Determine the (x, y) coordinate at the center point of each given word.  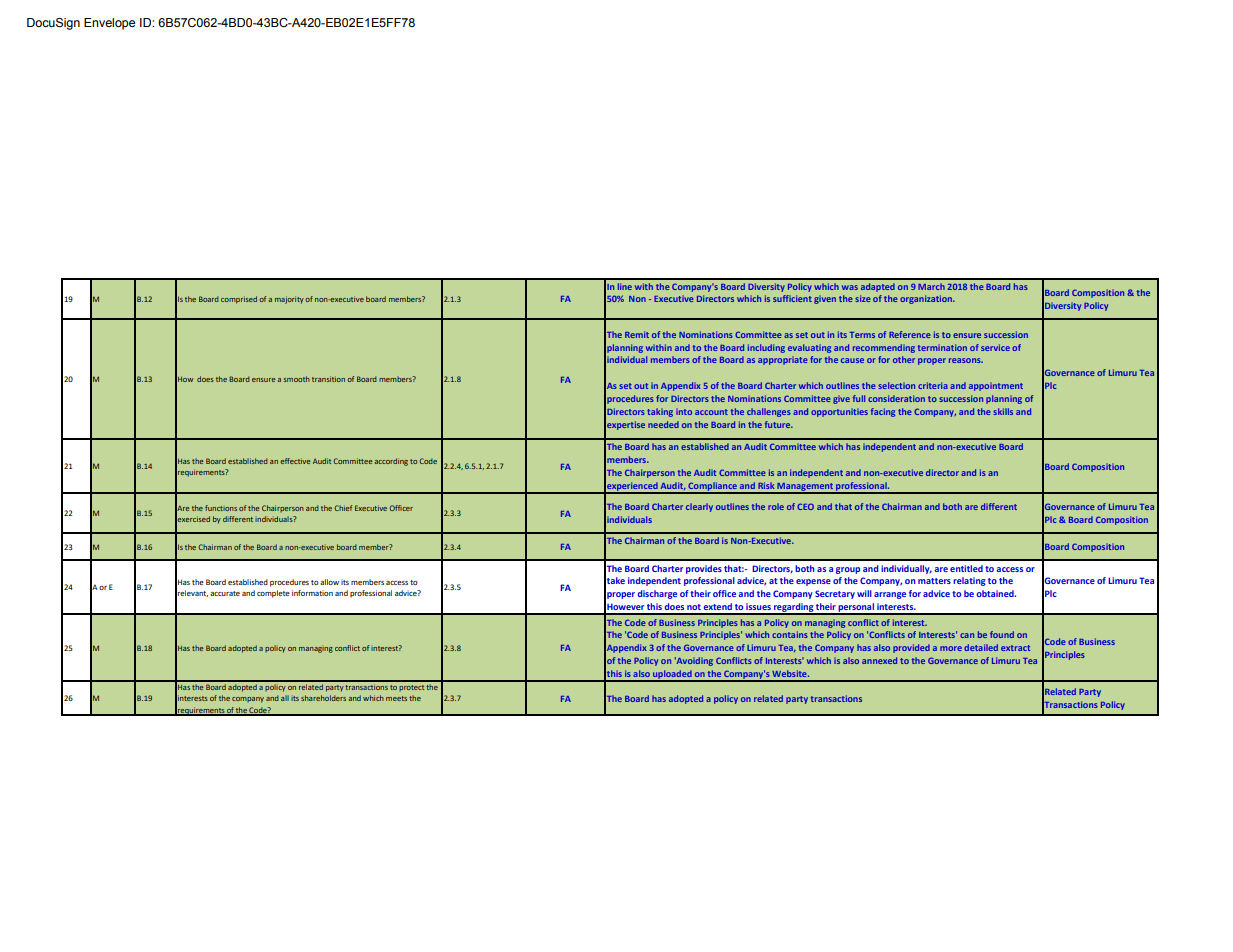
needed (663, 424)
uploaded (672, 675)
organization (927, 299)
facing (883, 412)
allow (329, 582)
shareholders (323, 698)
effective (295, 461)
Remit (637, 334)
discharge (657, 594)
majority (289, 300)
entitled (966, 568)
